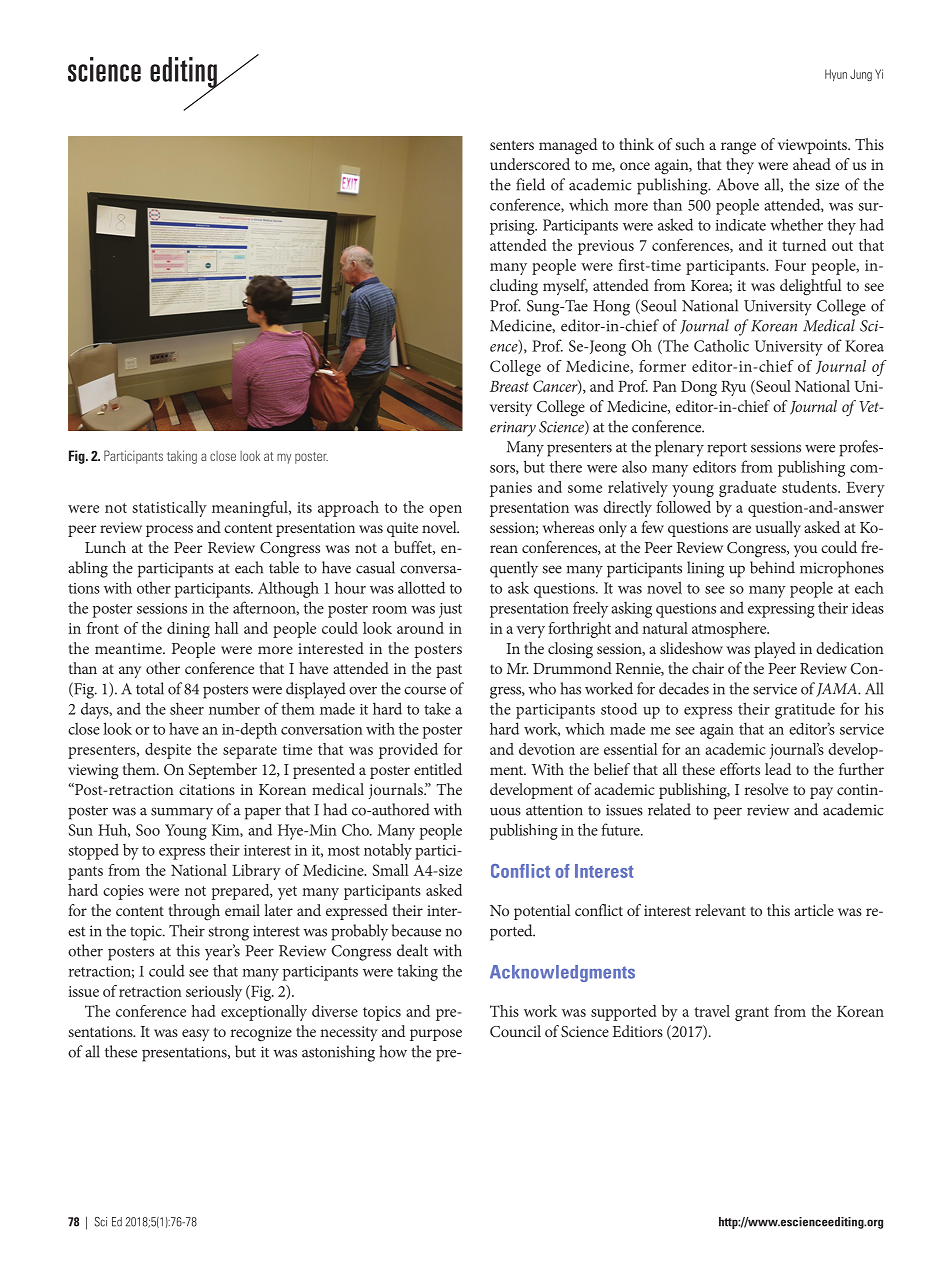  I want to click on behind, so click(772, 567).
